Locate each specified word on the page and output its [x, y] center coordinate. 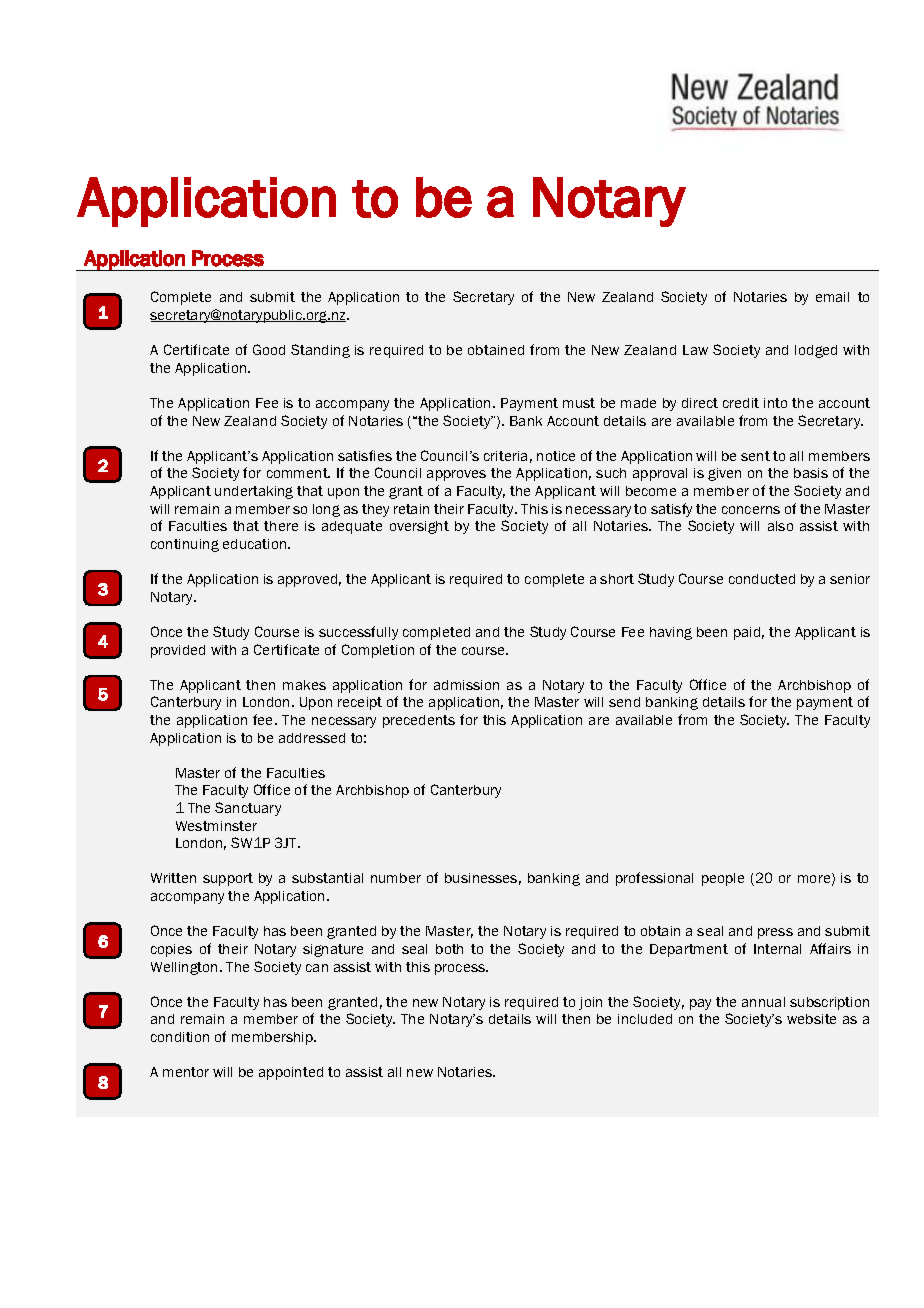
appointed [291, 1073]
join [590, 1003]
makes [304, 685]
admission [466, 685]
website [811, 1019]
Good [269, 349]
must [579, 403]
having [671, 633]
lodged [816, 351]
